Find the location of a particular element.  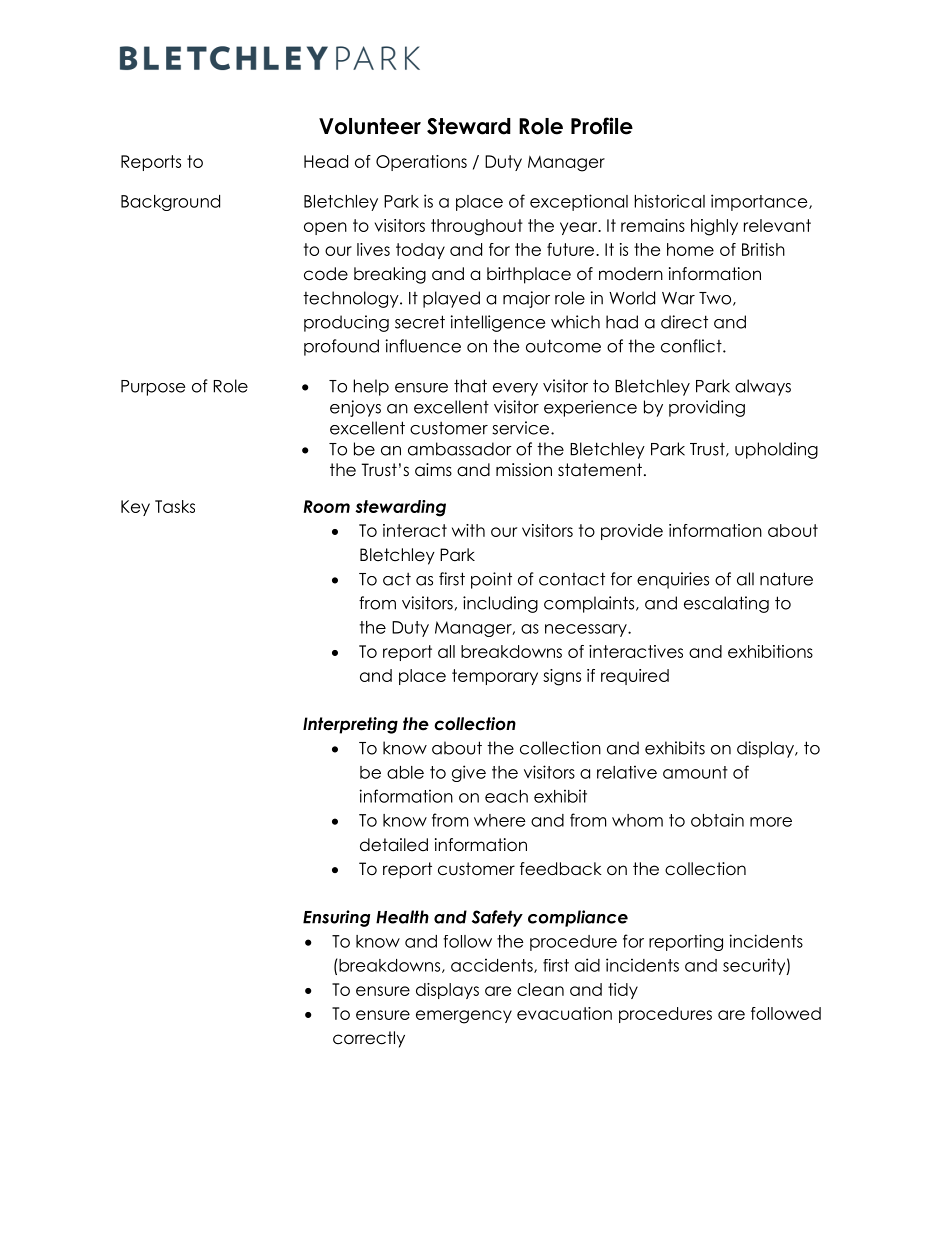

Interpreting is located at coordinates (350, 725).
